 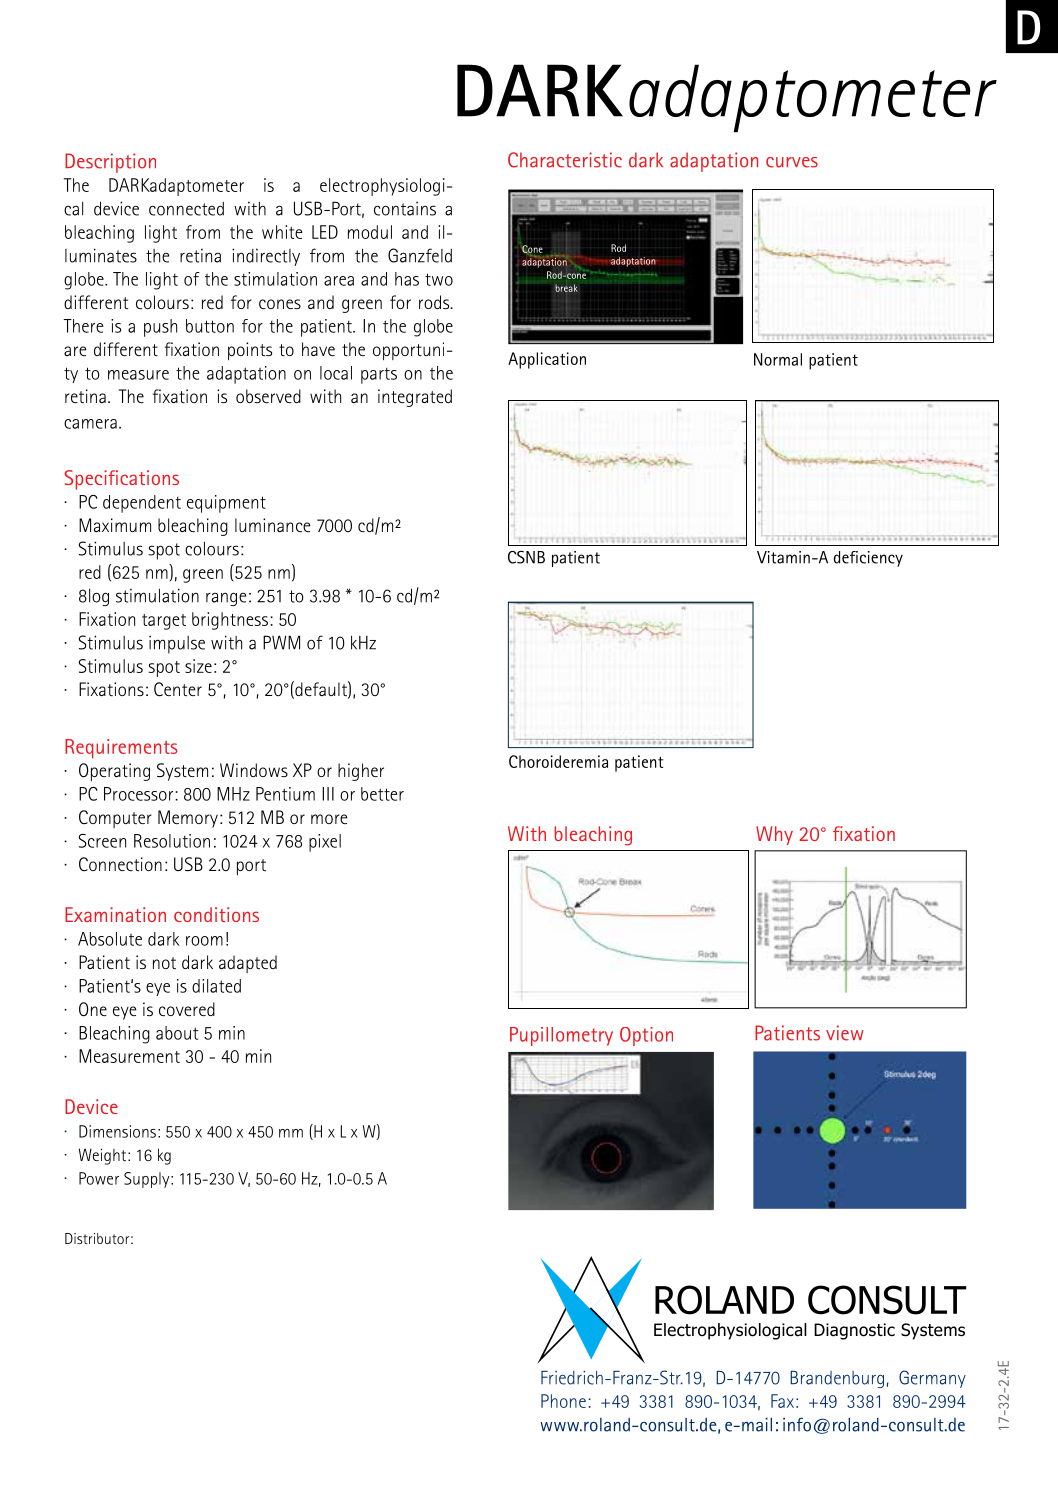 What do you see at coordinates (837, 1379) in the screenshot?
I see `Brandenburg` at bounding box center [837, 1379].
